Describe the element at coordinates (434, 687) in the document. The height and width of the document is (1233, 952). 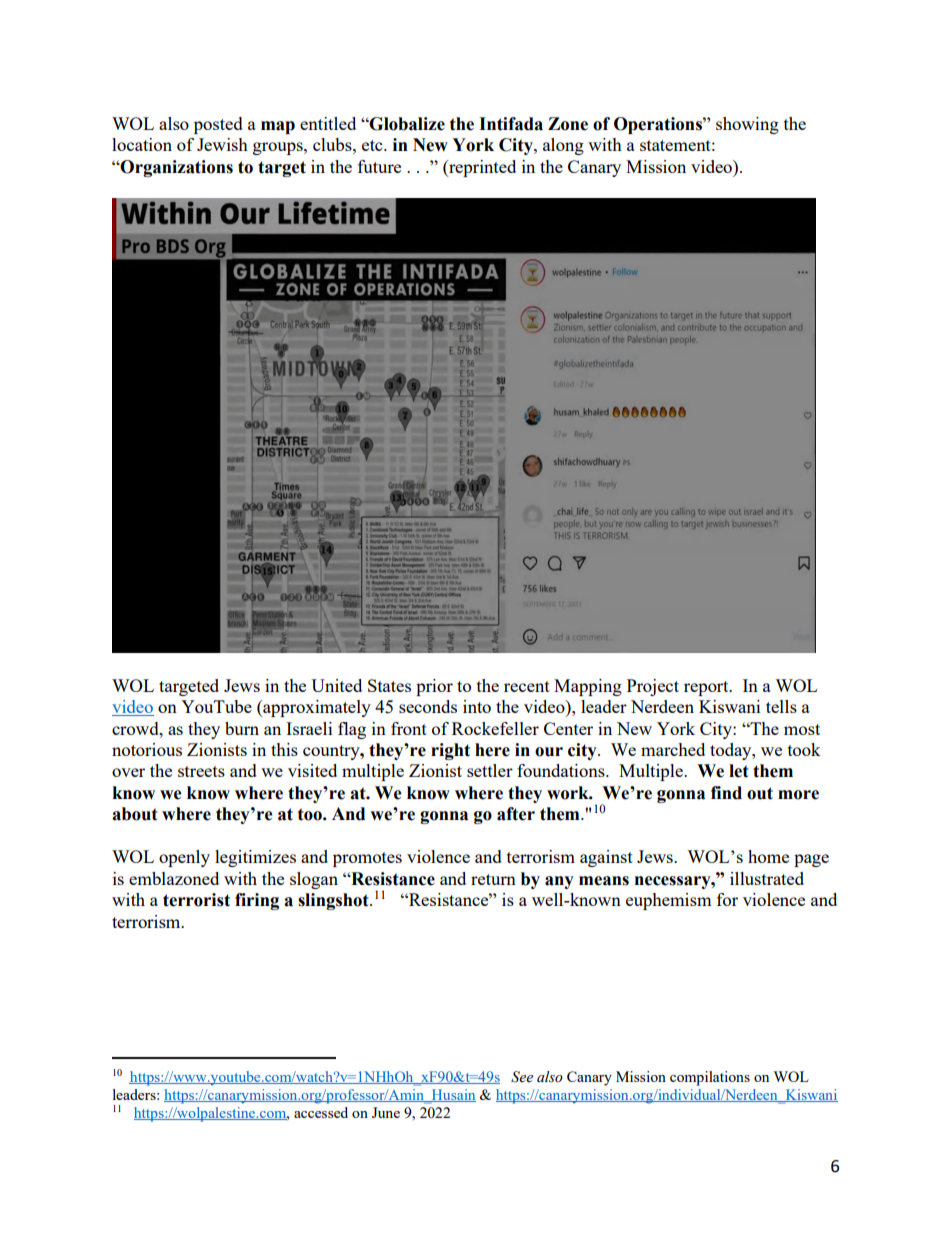
I see `prior` at that location.
